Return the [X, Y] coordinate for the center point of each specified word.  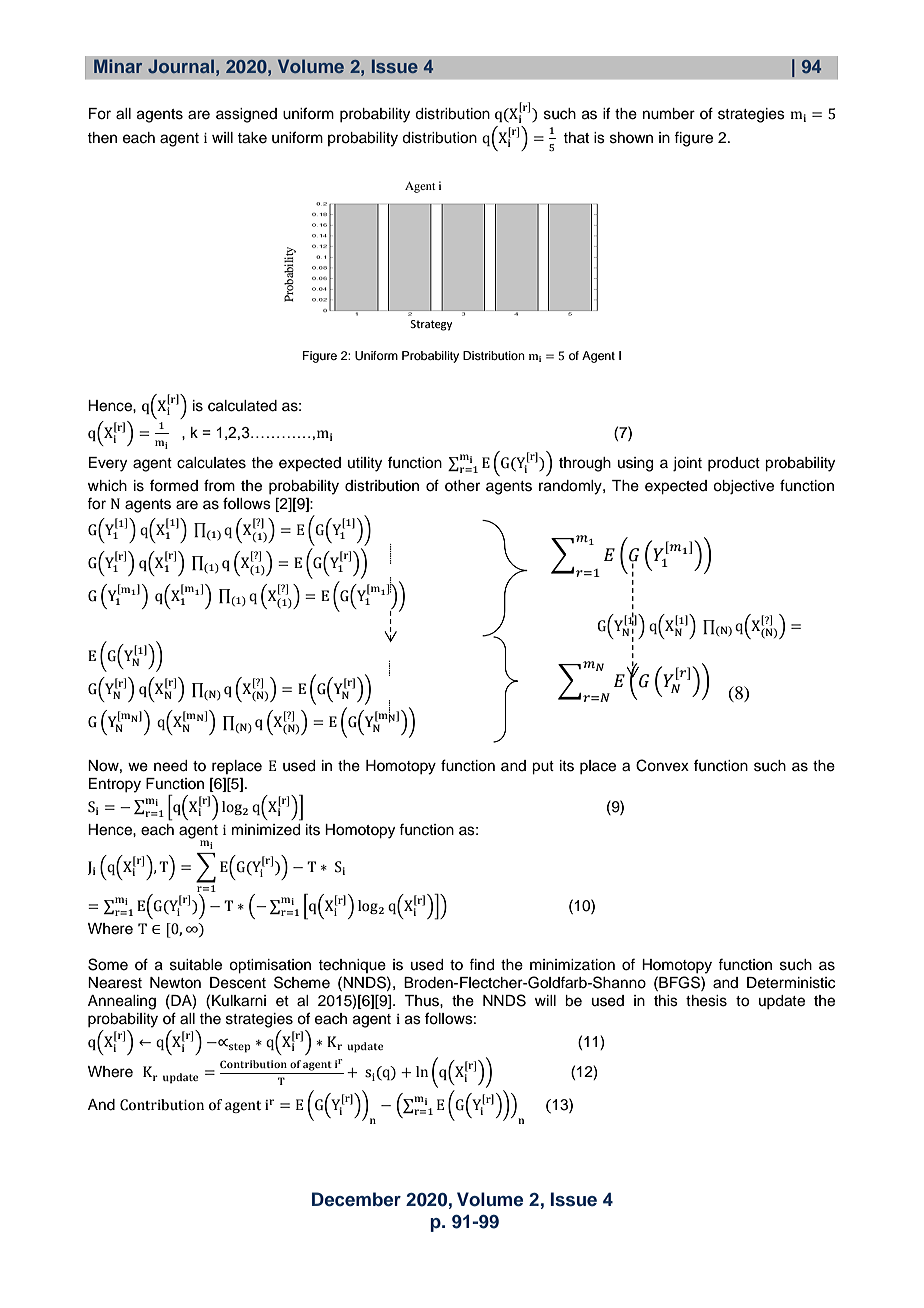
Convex [662, 765]
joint [687, 464]
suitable [196, 965]
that [576, 137]
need [170, 766]
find [481, 964]
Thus [422, 1001]
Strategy [431, 325]
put [543, 768]
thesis [706, 1001]
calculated [242, 406]
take [252, 138]
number [669, 114]
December [356, 1199]
